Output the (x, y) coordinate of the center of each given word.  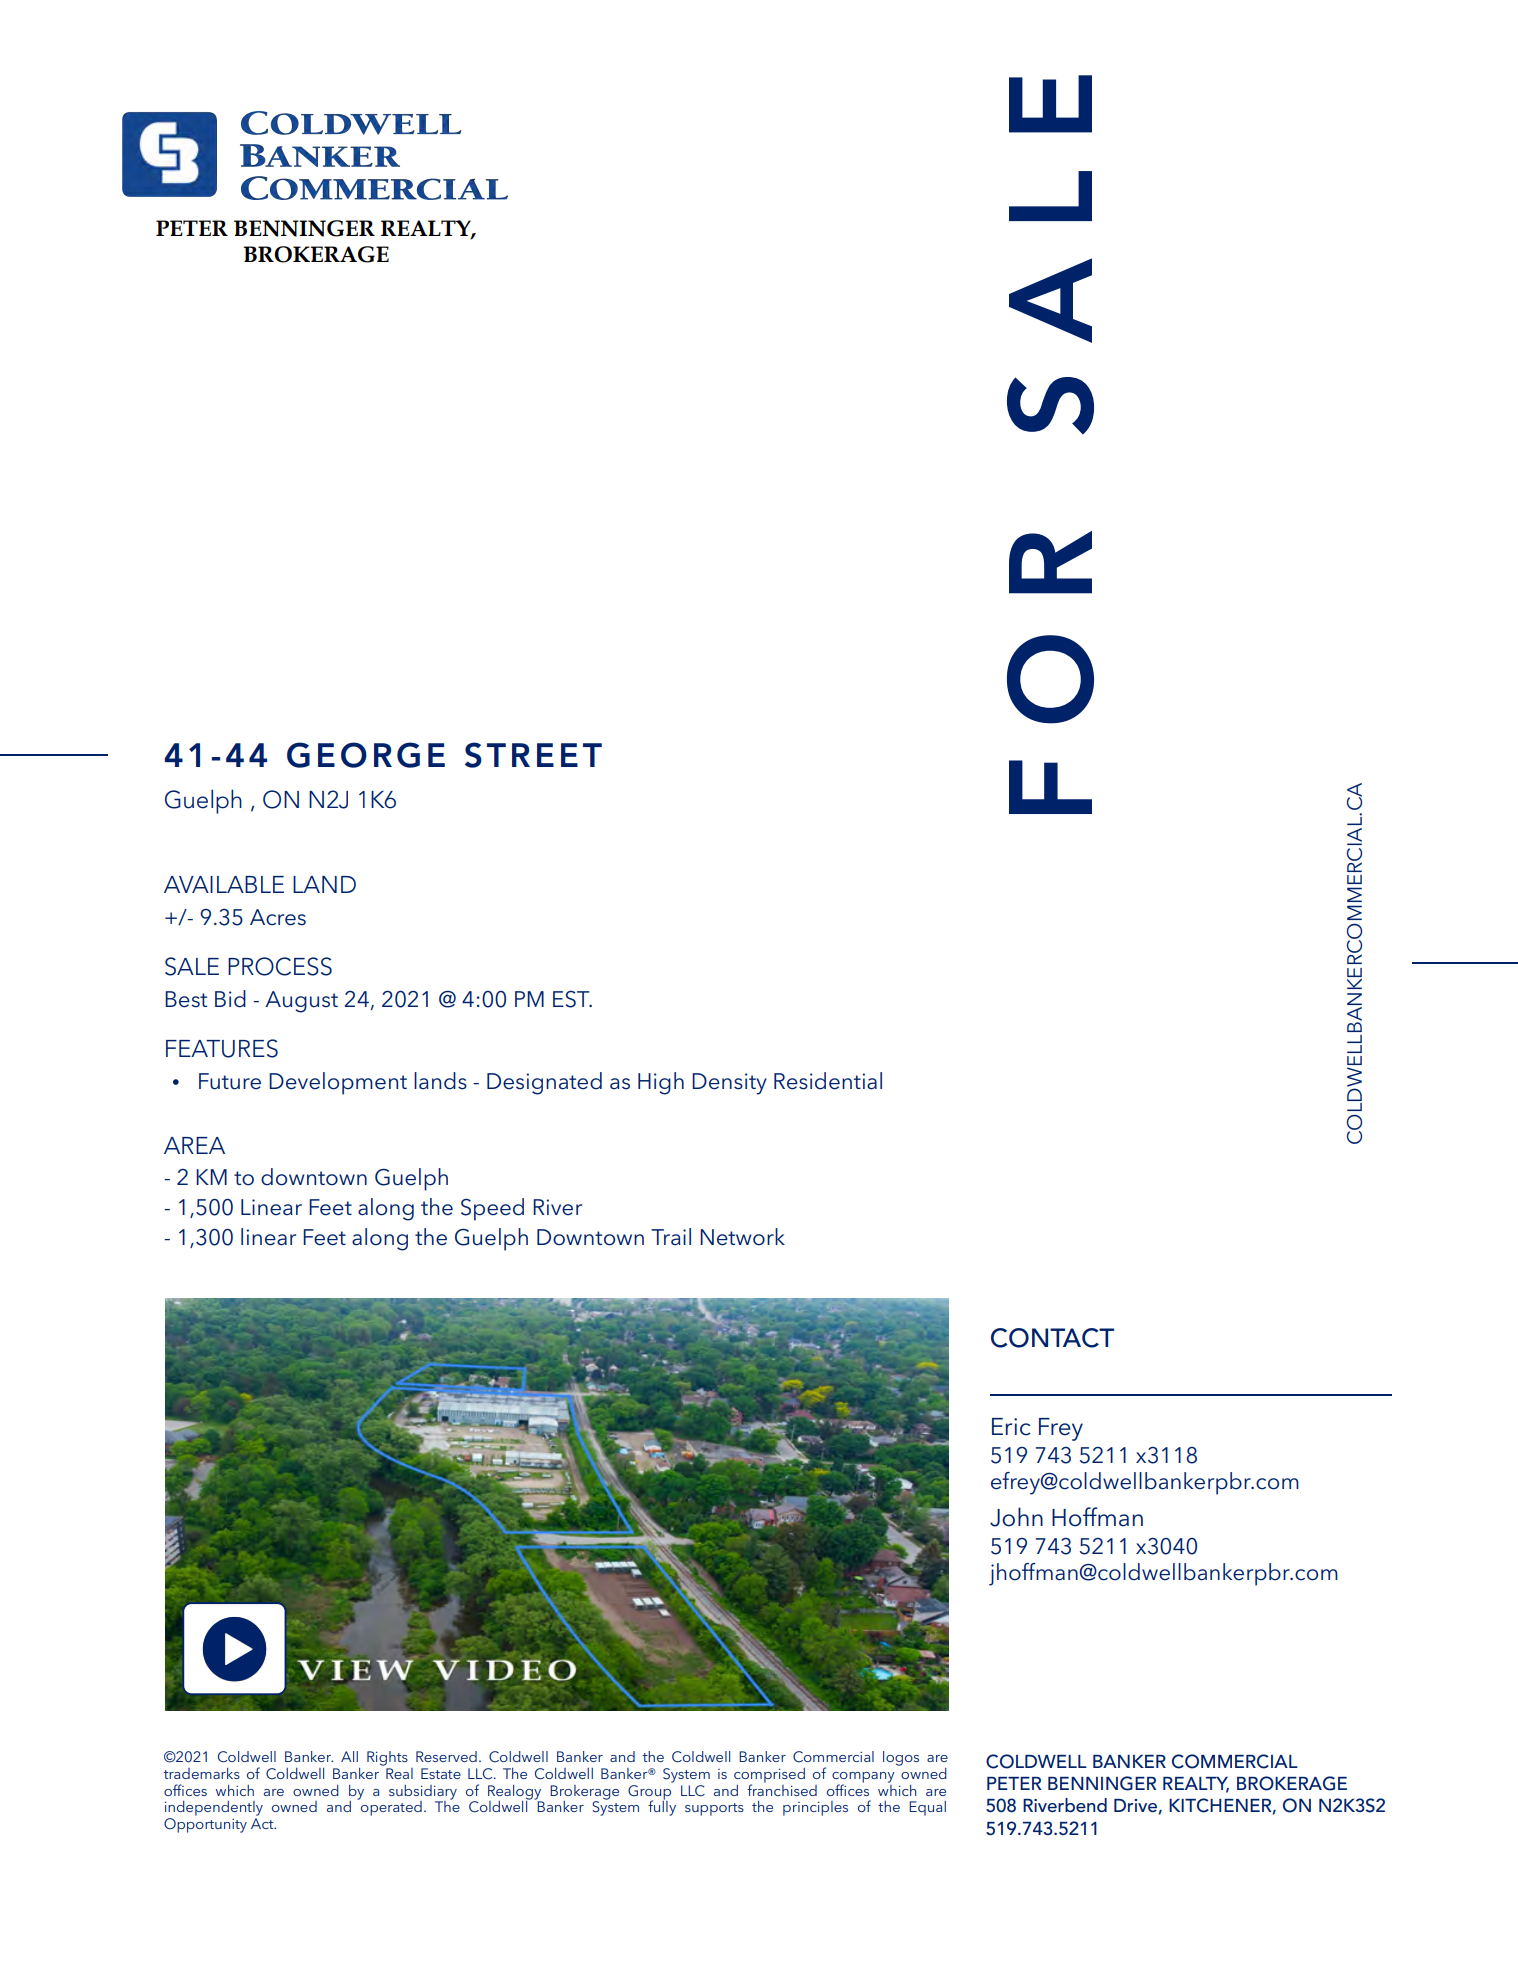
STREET (533, 755)
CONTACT (1052, 1338)
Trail (671, 1236)
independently (214, 1808)
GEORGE (366, 755)
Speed (492, 1209)
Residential (828, 1081)
